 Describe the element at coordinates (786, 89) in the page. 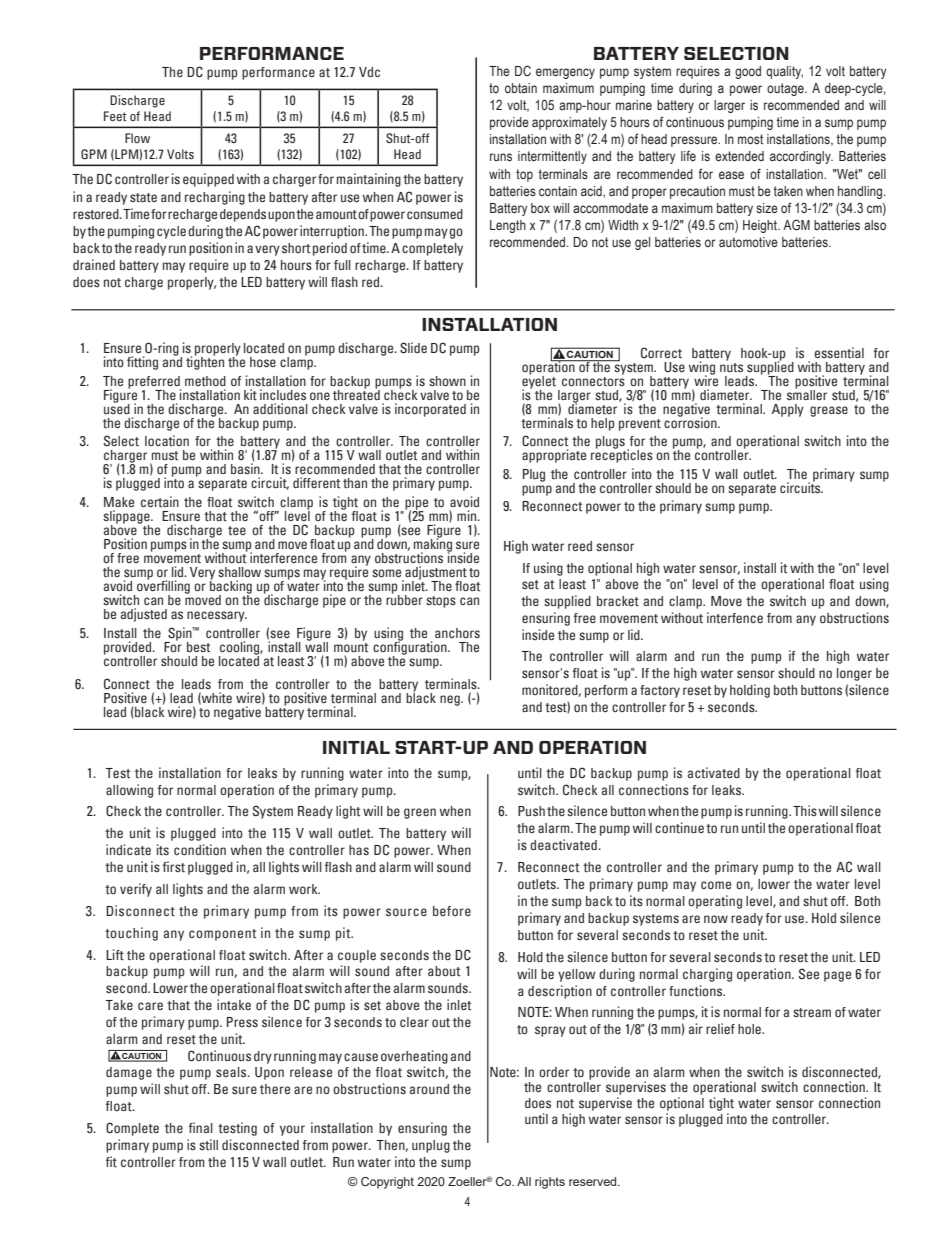

I see `outage` at that location.
